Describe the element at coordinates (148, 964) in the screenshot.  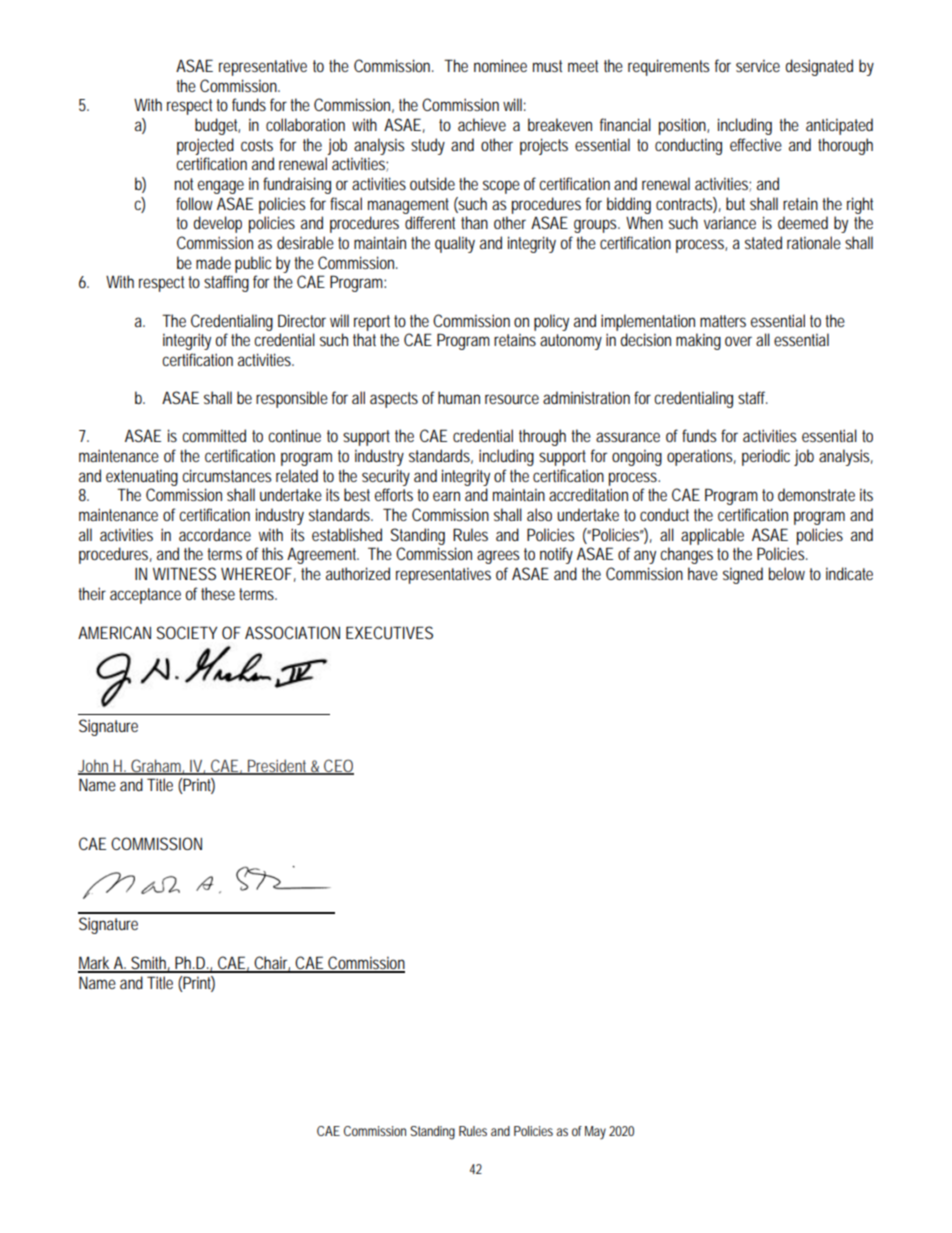
I see `Smith` at that location.
